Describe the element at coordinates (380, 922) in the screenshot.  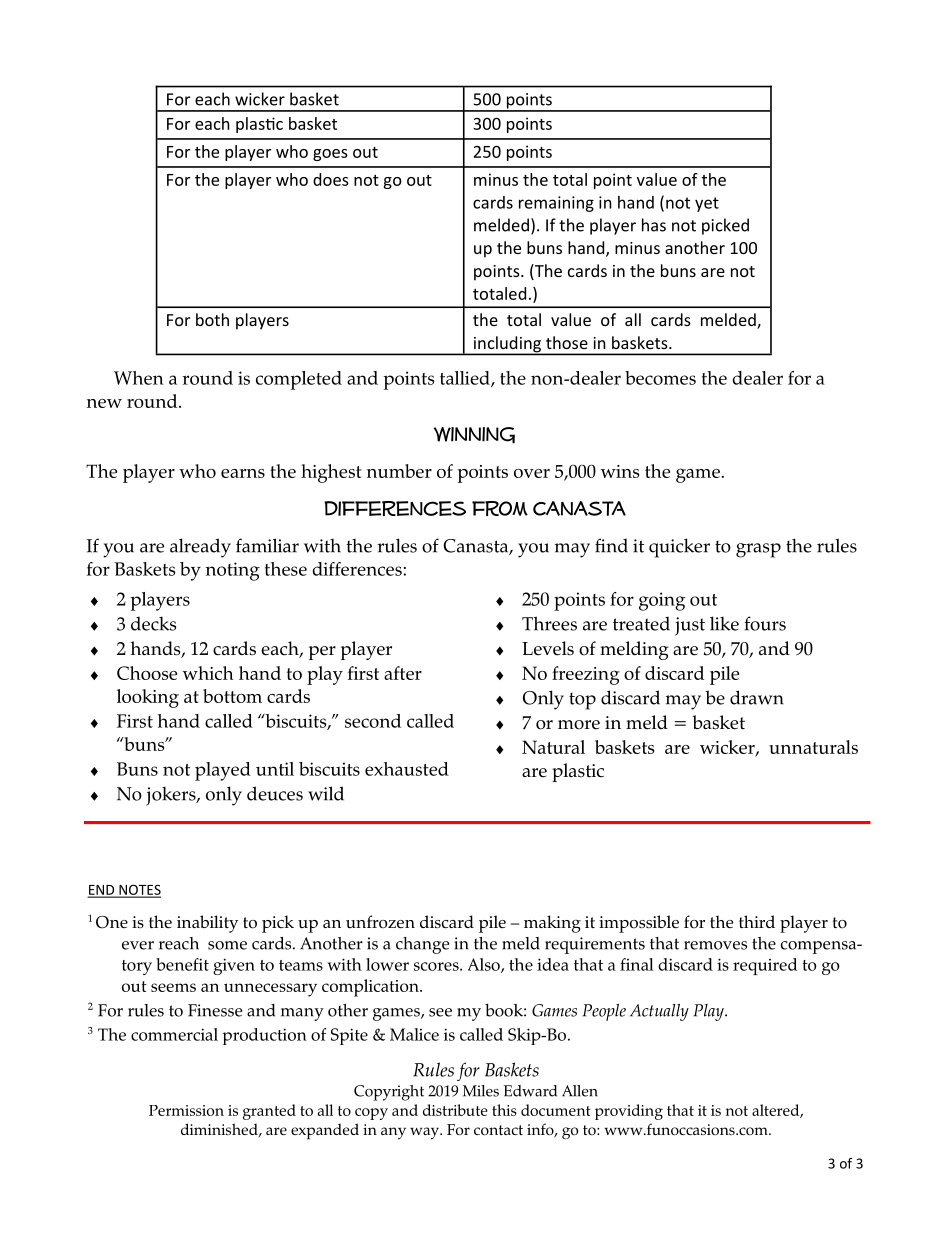
I see `unfrozen` at that location.
